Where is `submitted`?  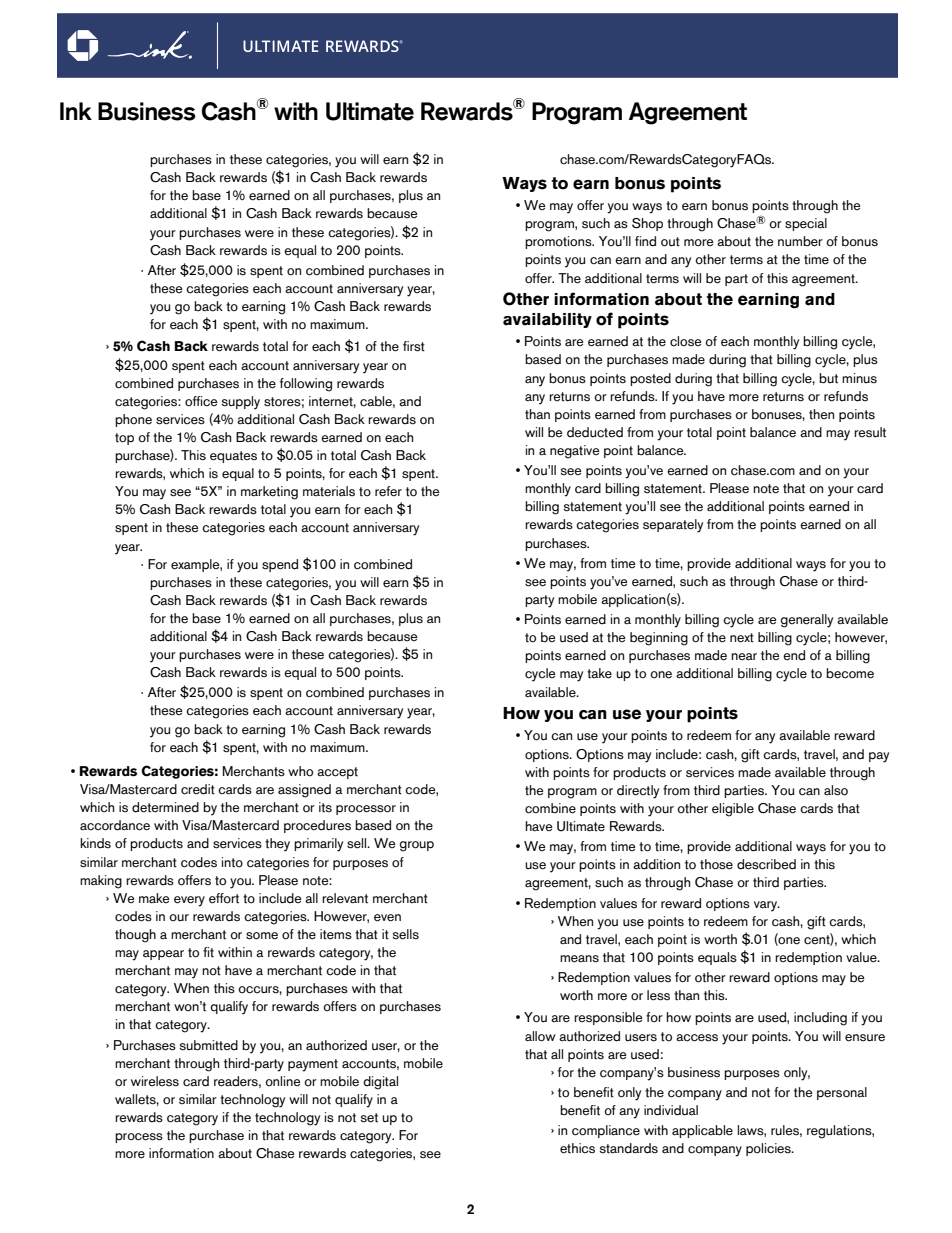
submitted is located at coordinates (208, 1045).
